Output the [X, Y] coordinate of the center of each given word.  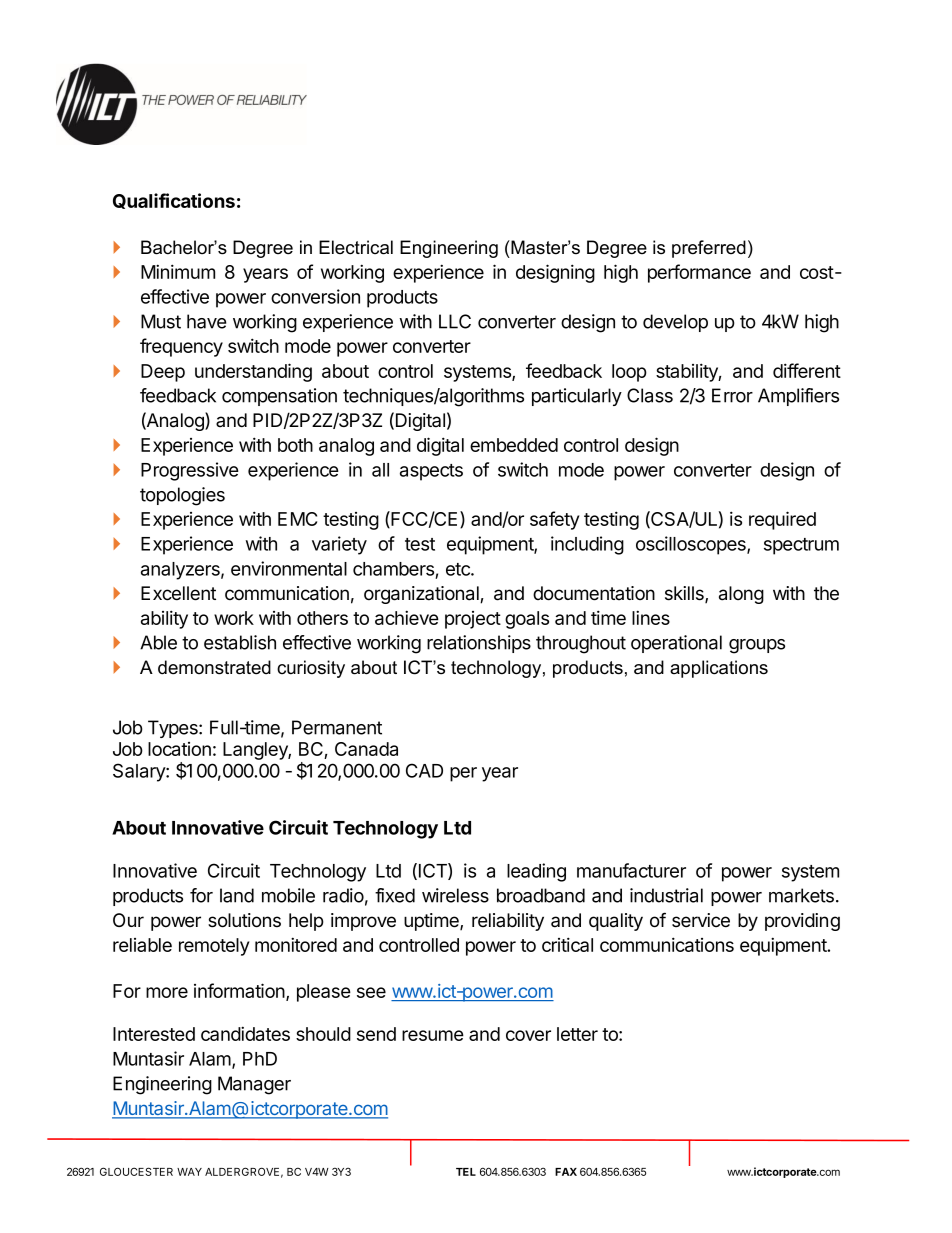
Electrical [356, 247]
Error [732, 395]
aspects [431, 472]
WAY [189, 1172]
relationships [479, 644]
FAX [566, 1172]
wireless [455, 895]
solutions [244, 920]
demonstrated [214, 667]
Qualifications [174, 201]
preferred [709, 249]
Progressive [190, 471]
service [701, 920]
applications [719, 669]
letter [577, 1034]
